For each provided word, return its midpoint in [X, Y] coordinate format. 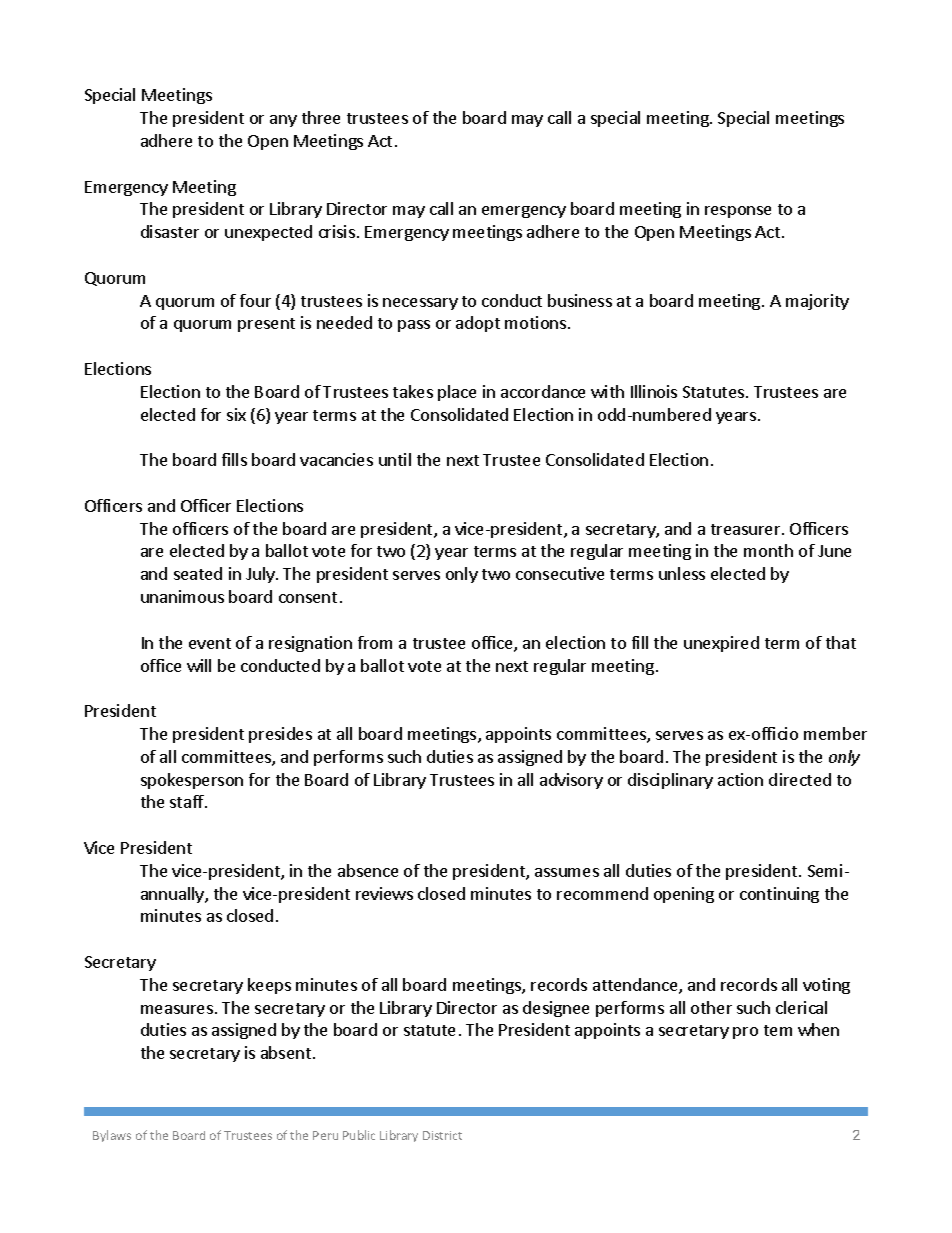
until [395, 459]
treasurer [747, 529]
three [321, 117]
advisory [571, 781]
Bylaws [112, 1136]
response [738, 212]
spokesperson [192, 781]
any [283, 121]
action [740, 779]
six [236, 414]
